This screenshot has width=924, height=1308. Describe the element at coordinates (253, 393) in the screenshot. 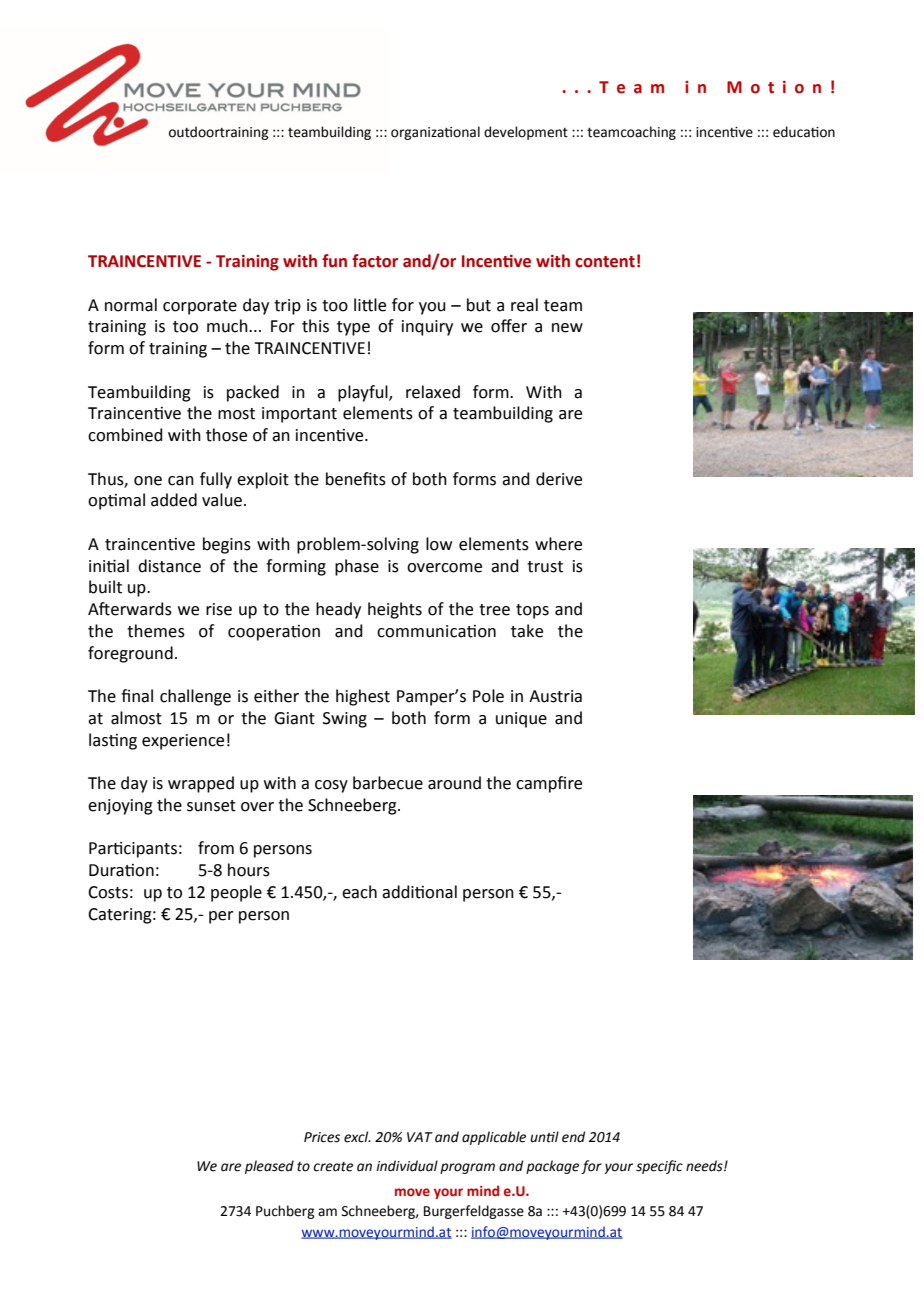

I see `packed` at that location.
